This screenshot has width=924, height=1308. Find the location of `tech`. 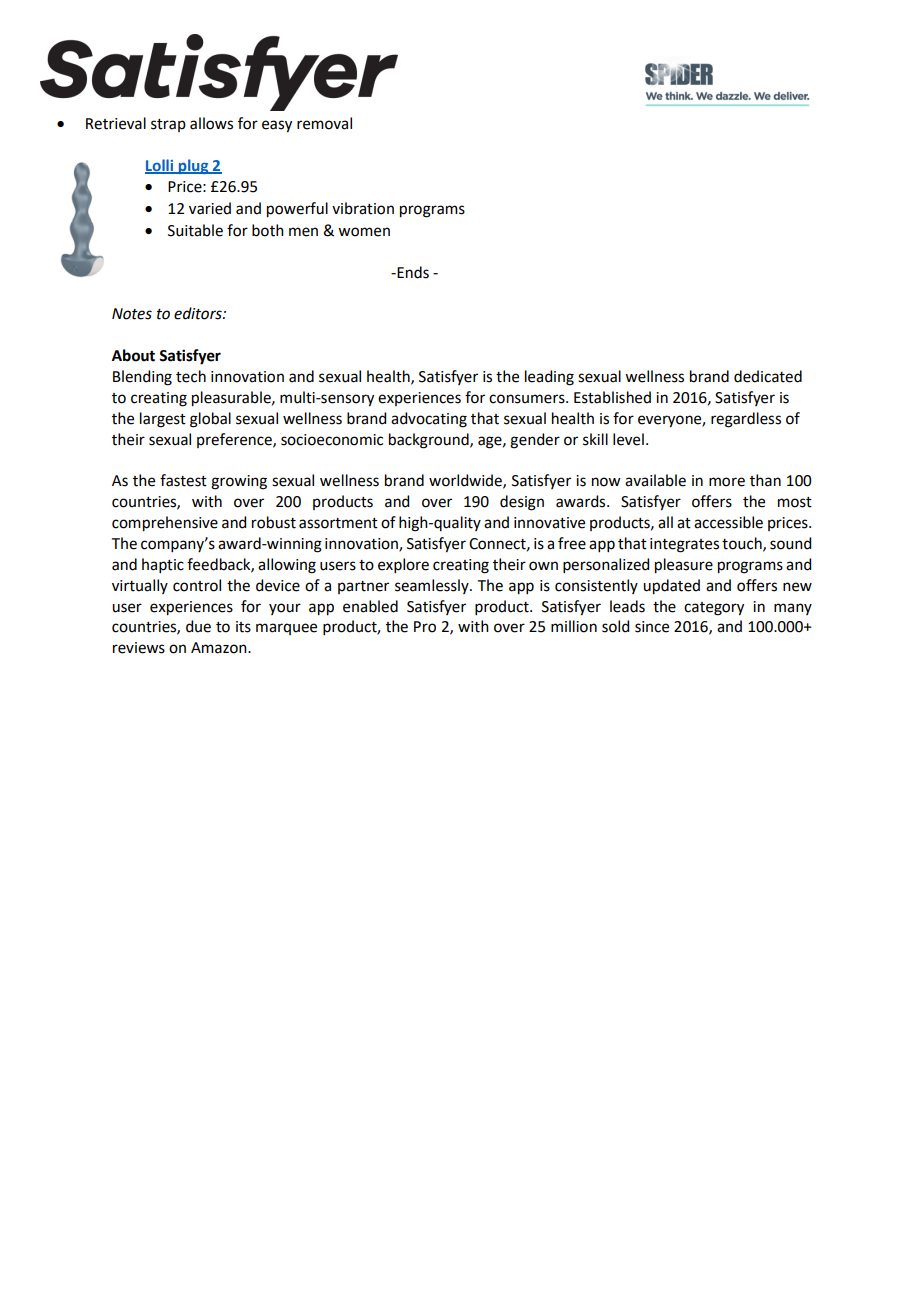

tech is located at coordinates (191, 376).
